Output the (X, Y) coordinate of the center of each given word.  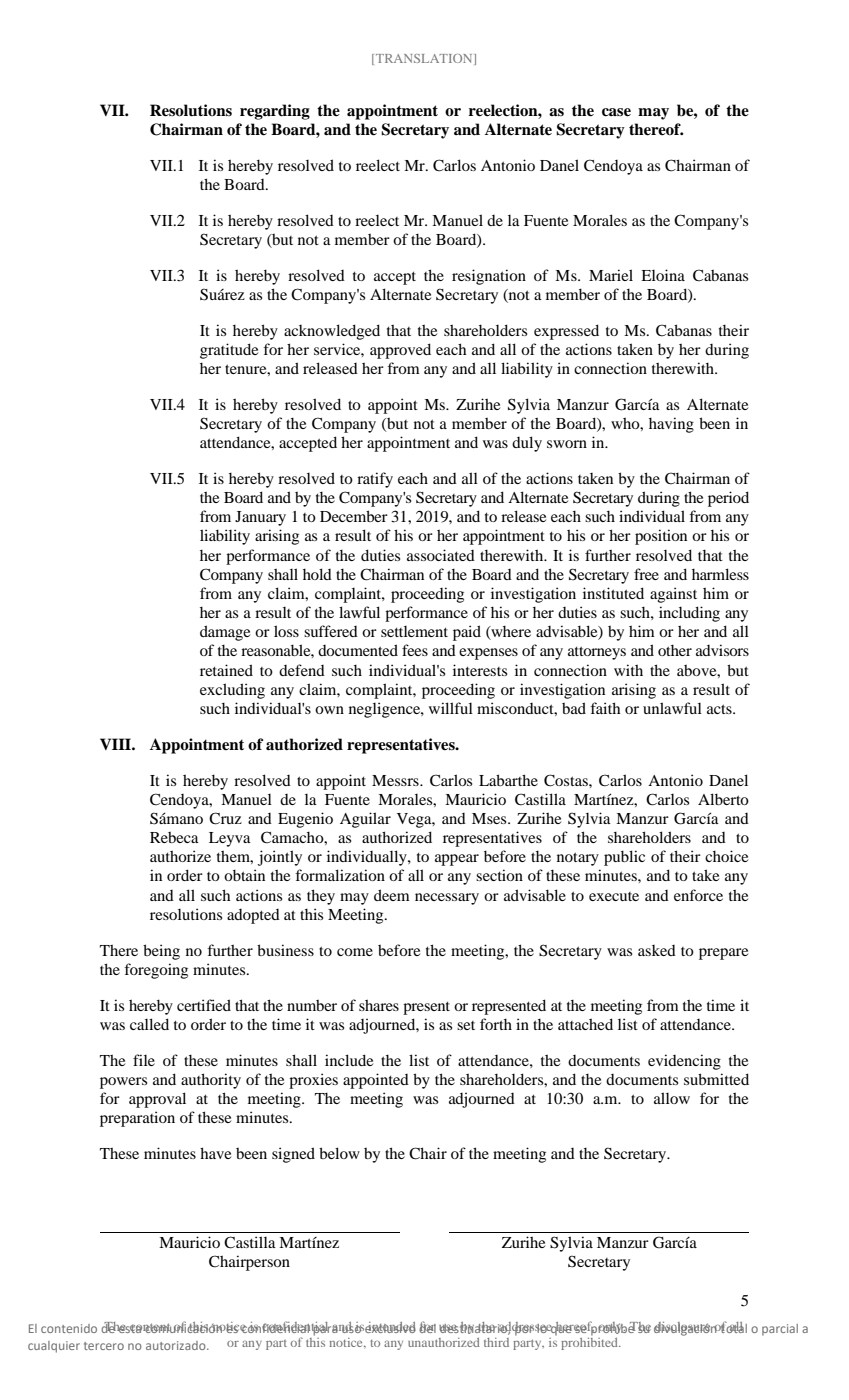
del (427, 1327)
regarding (275, 112)
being (161, 952)
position (661, 537)
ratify (375, 480)
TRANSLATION (425, 59)
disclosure (683, 1328)
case (616, 112)
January (260, 518)
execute (614, 896)
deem (392, 895)
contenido (69, 1328)
